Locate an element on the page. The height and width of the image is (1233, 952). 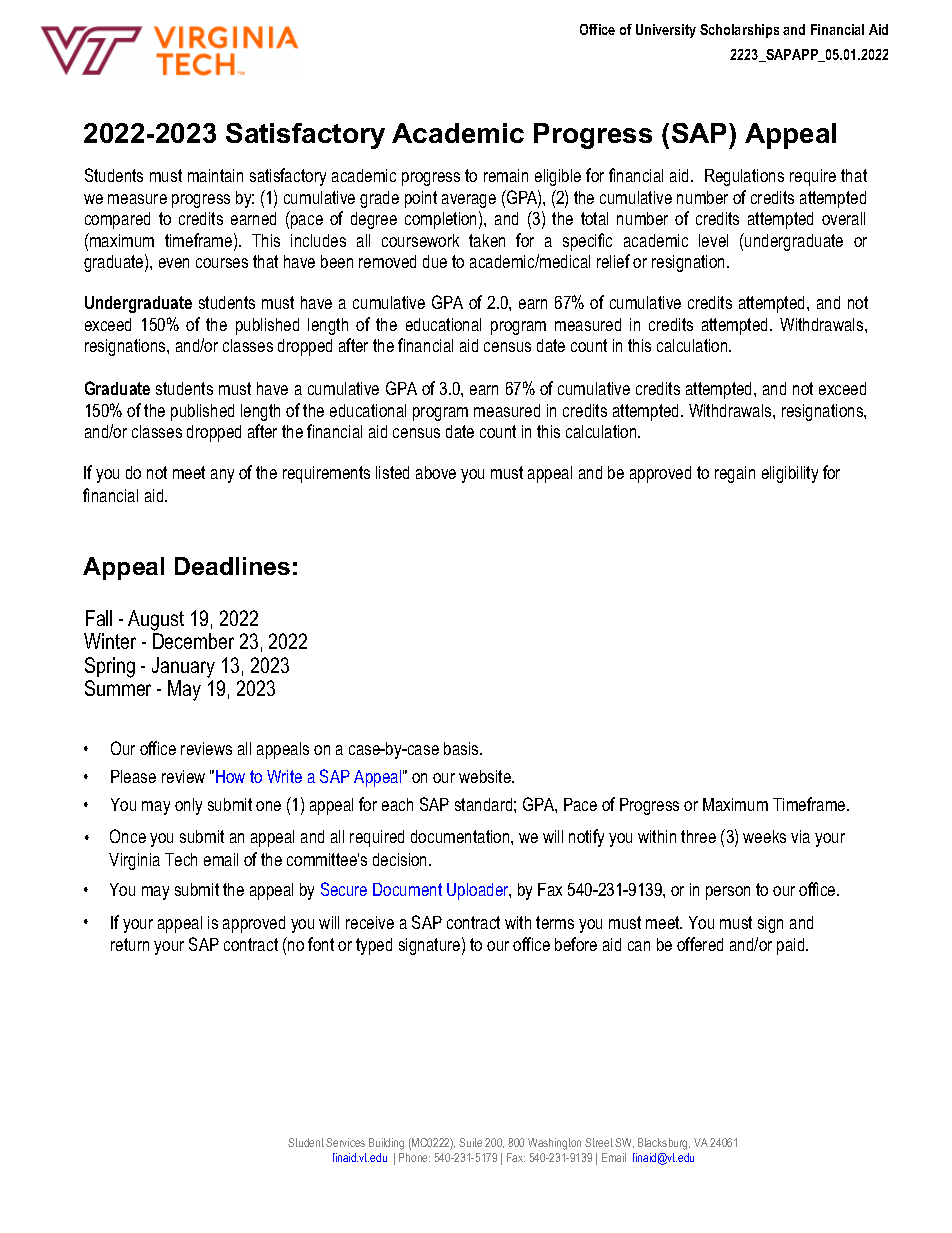
Uploader is located at coordinates (479, 891).
